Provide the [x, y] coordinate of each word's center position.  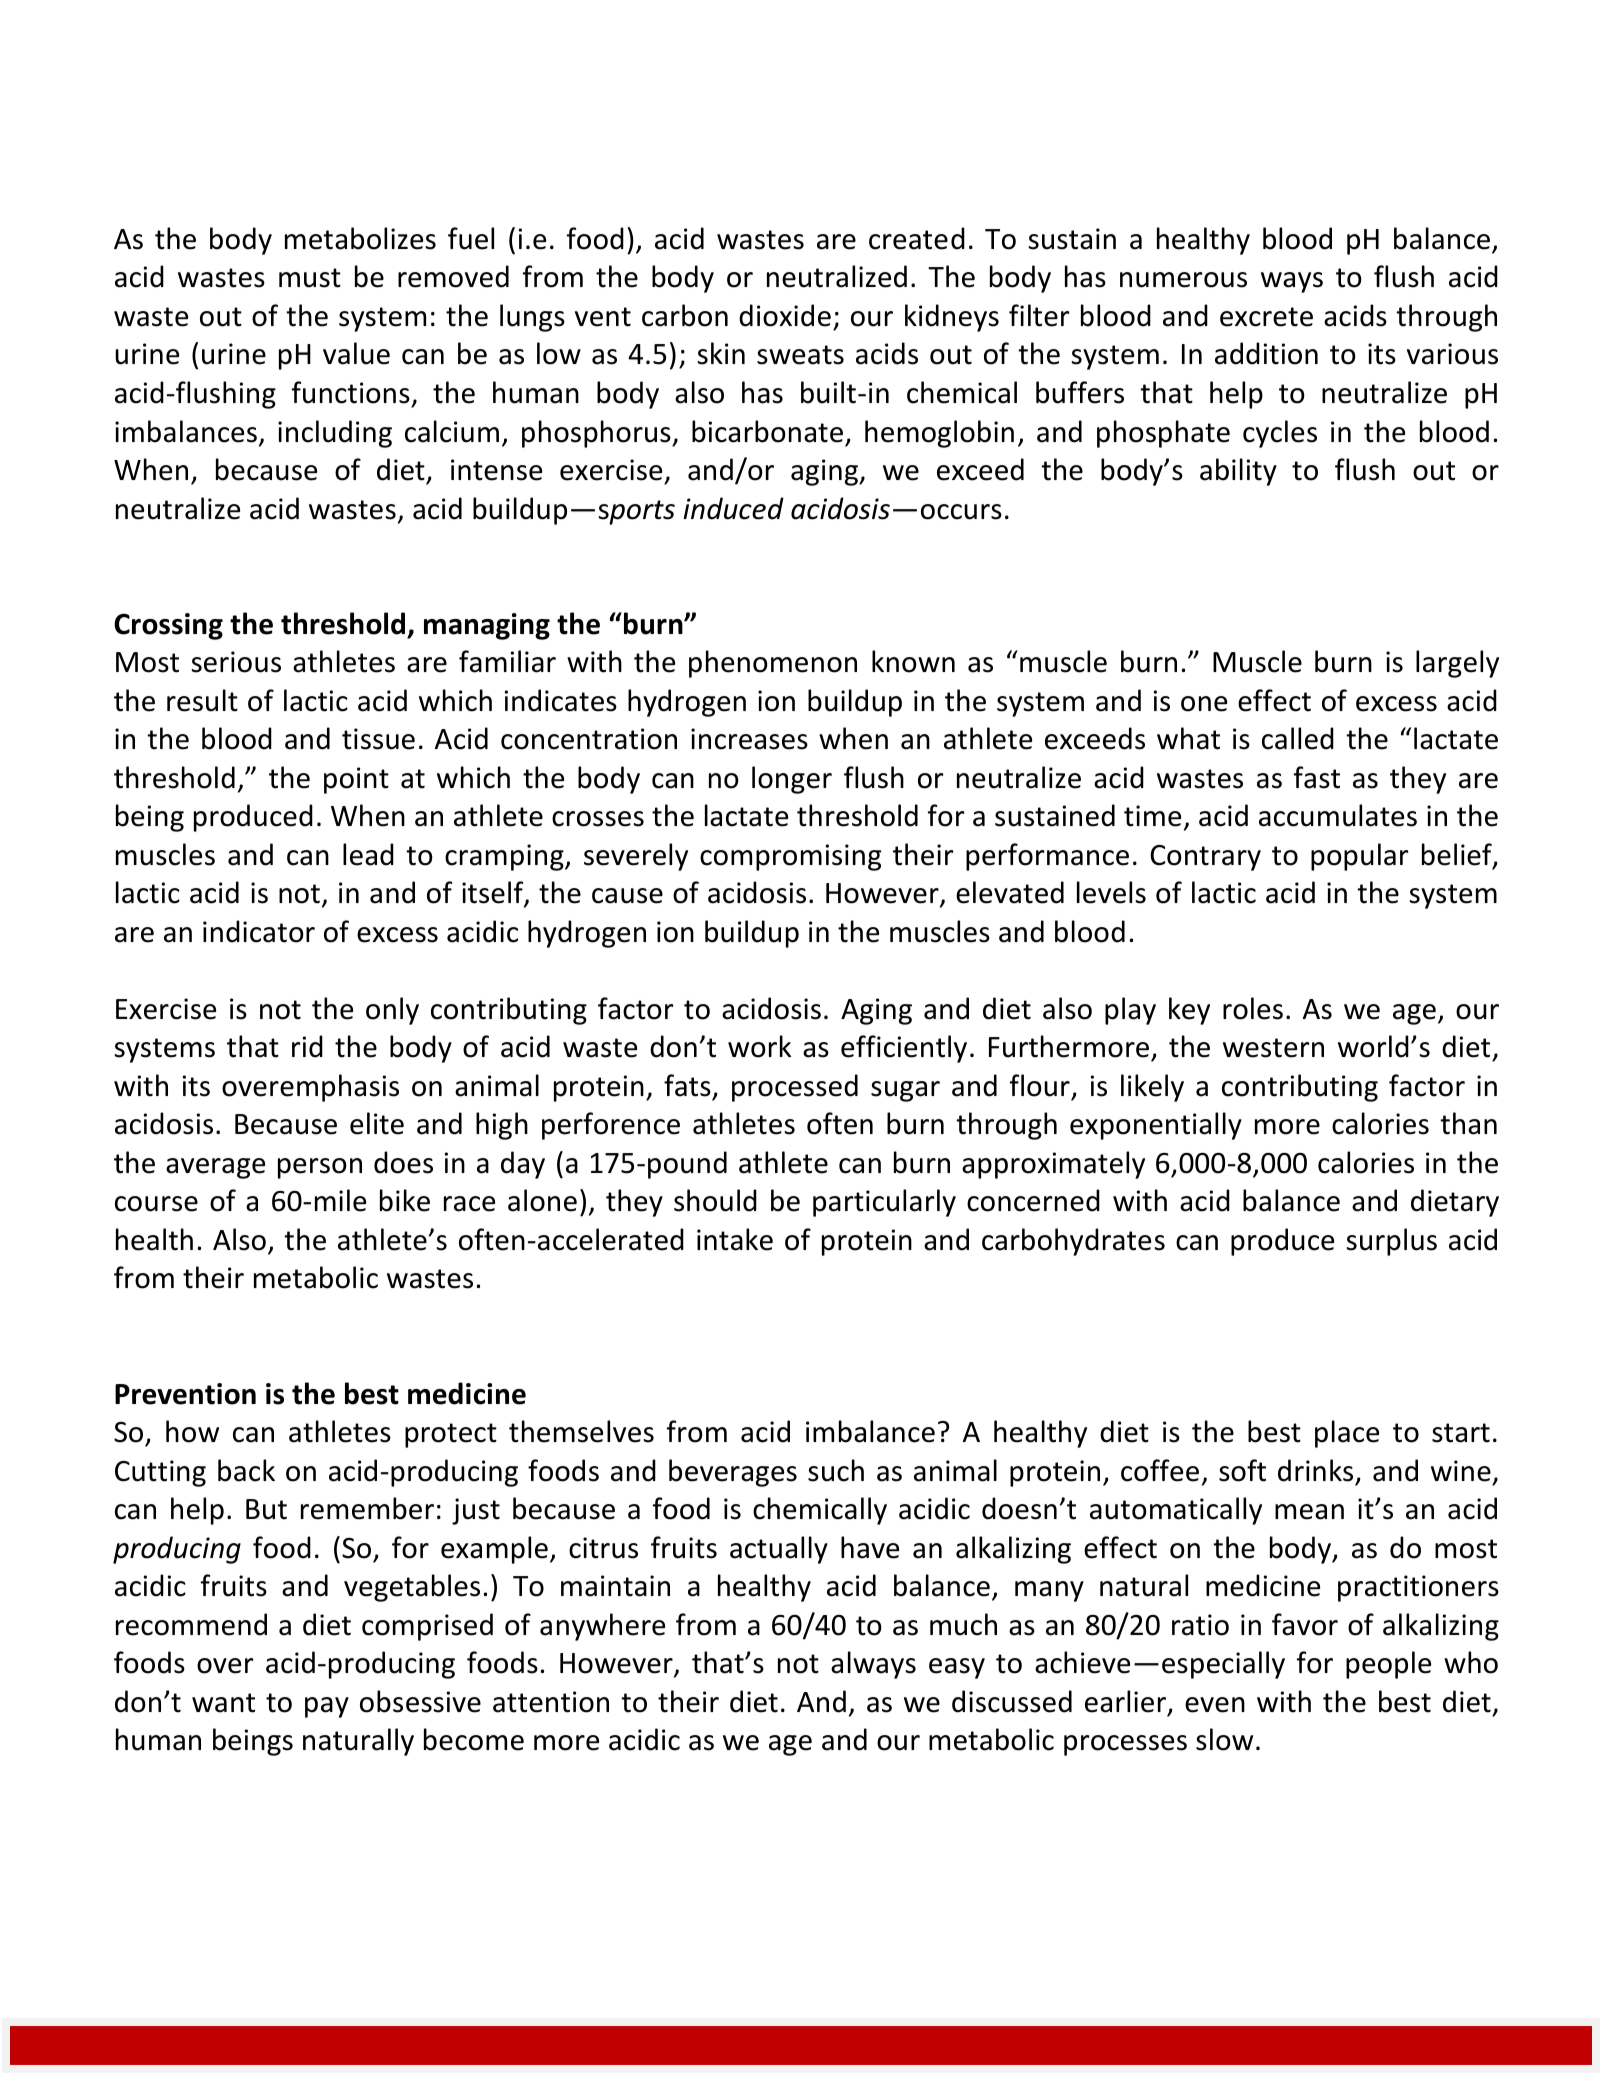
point [356, 780]
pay [327, 1707]
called [1298, 738]
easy [957, 1668]
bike [405, 1200]
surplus [1392, 1242]
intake [735, 1239]
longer [792, 780]
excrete [1266, 317]
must [310, 278]
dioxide [785, 315]
